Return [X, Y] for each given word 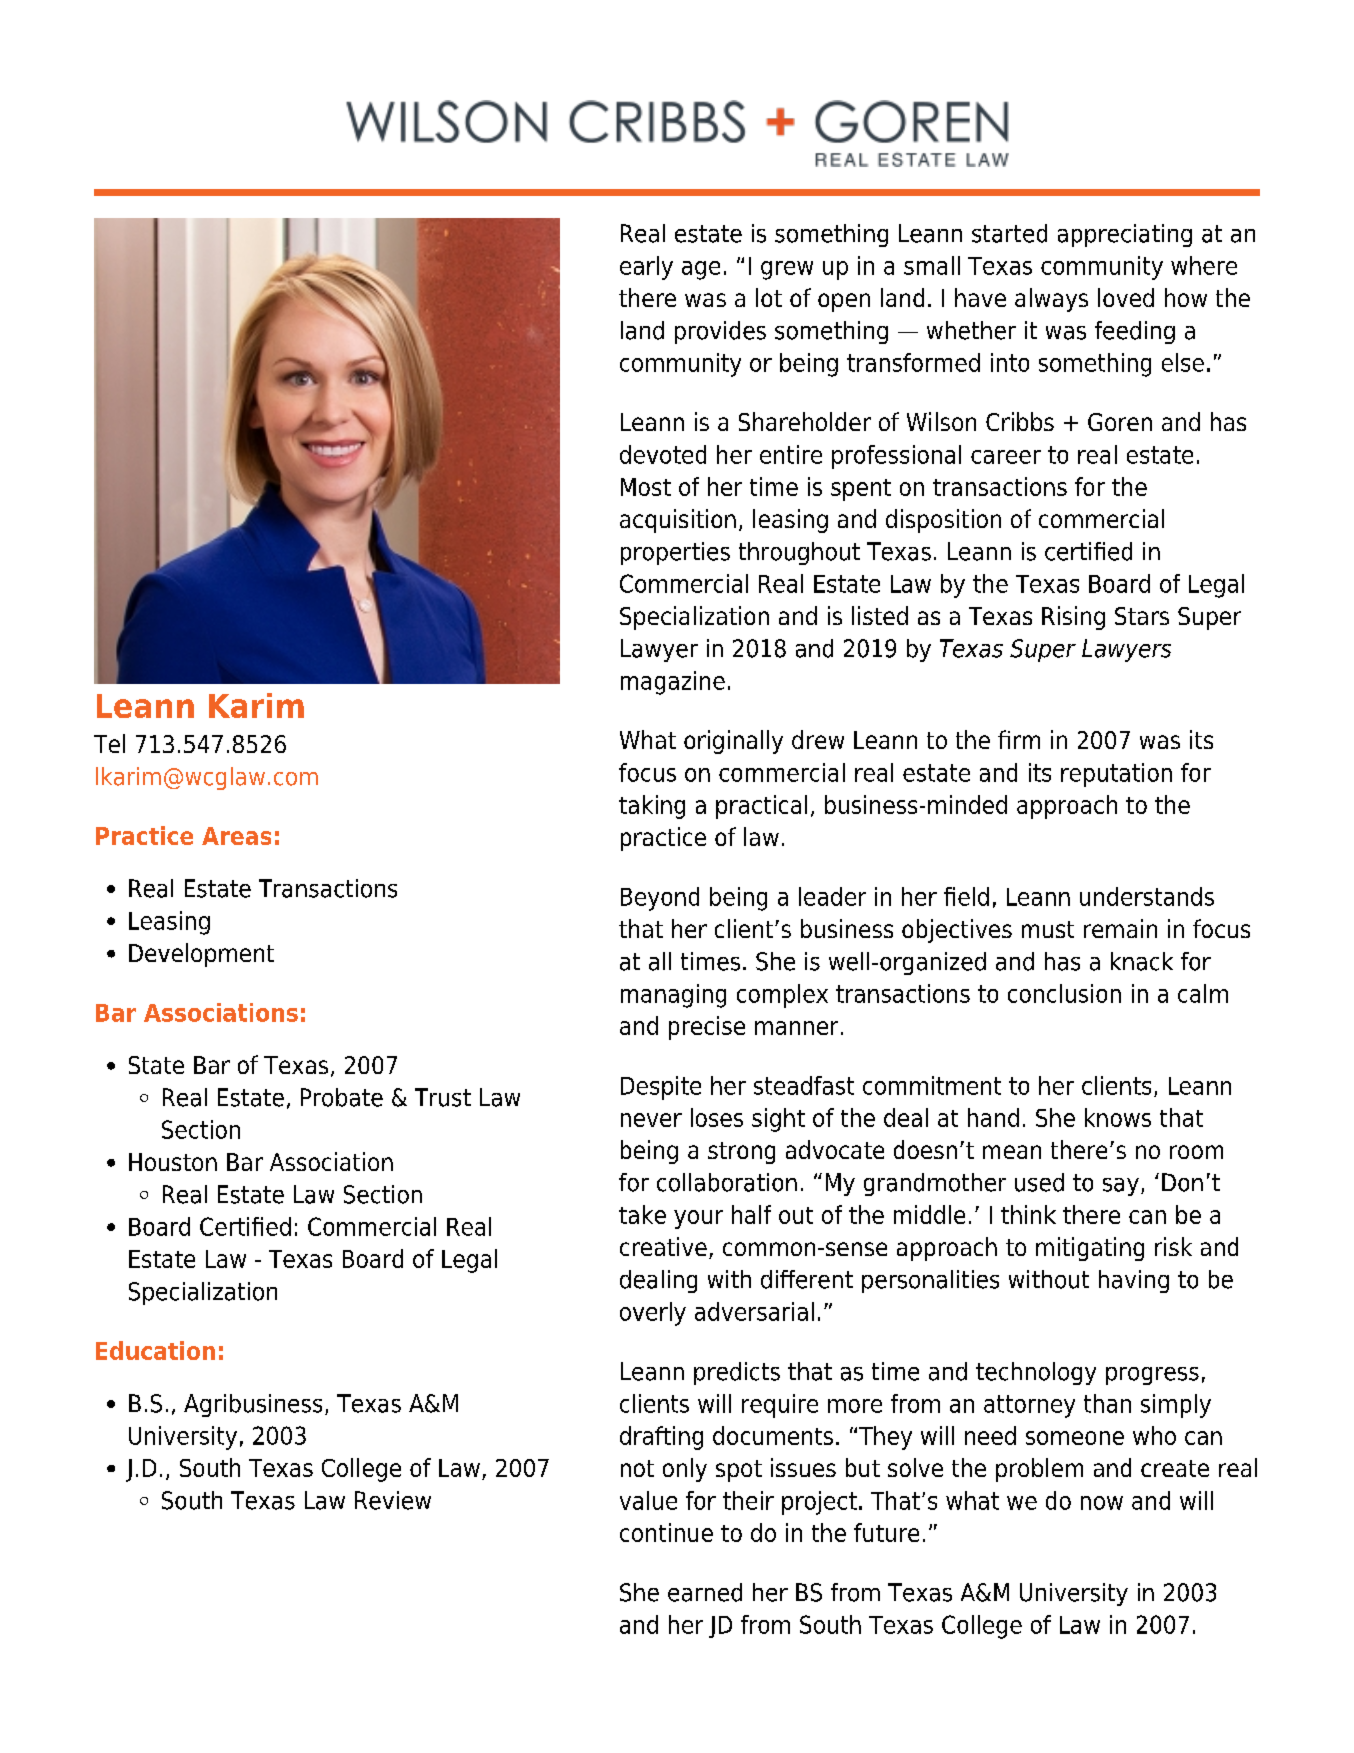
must [1048, 929]
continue [666, 1532]
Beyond [660, 899]
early [646, 268]
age [701, 270]
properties [675, 553]
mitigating [1090, 1249]
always [1051, 300]
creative [663, 1246]
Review [393, 1500]
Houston [173, 1162]
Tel [109, 743]
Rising [1073, 618]
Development [201, 955]
